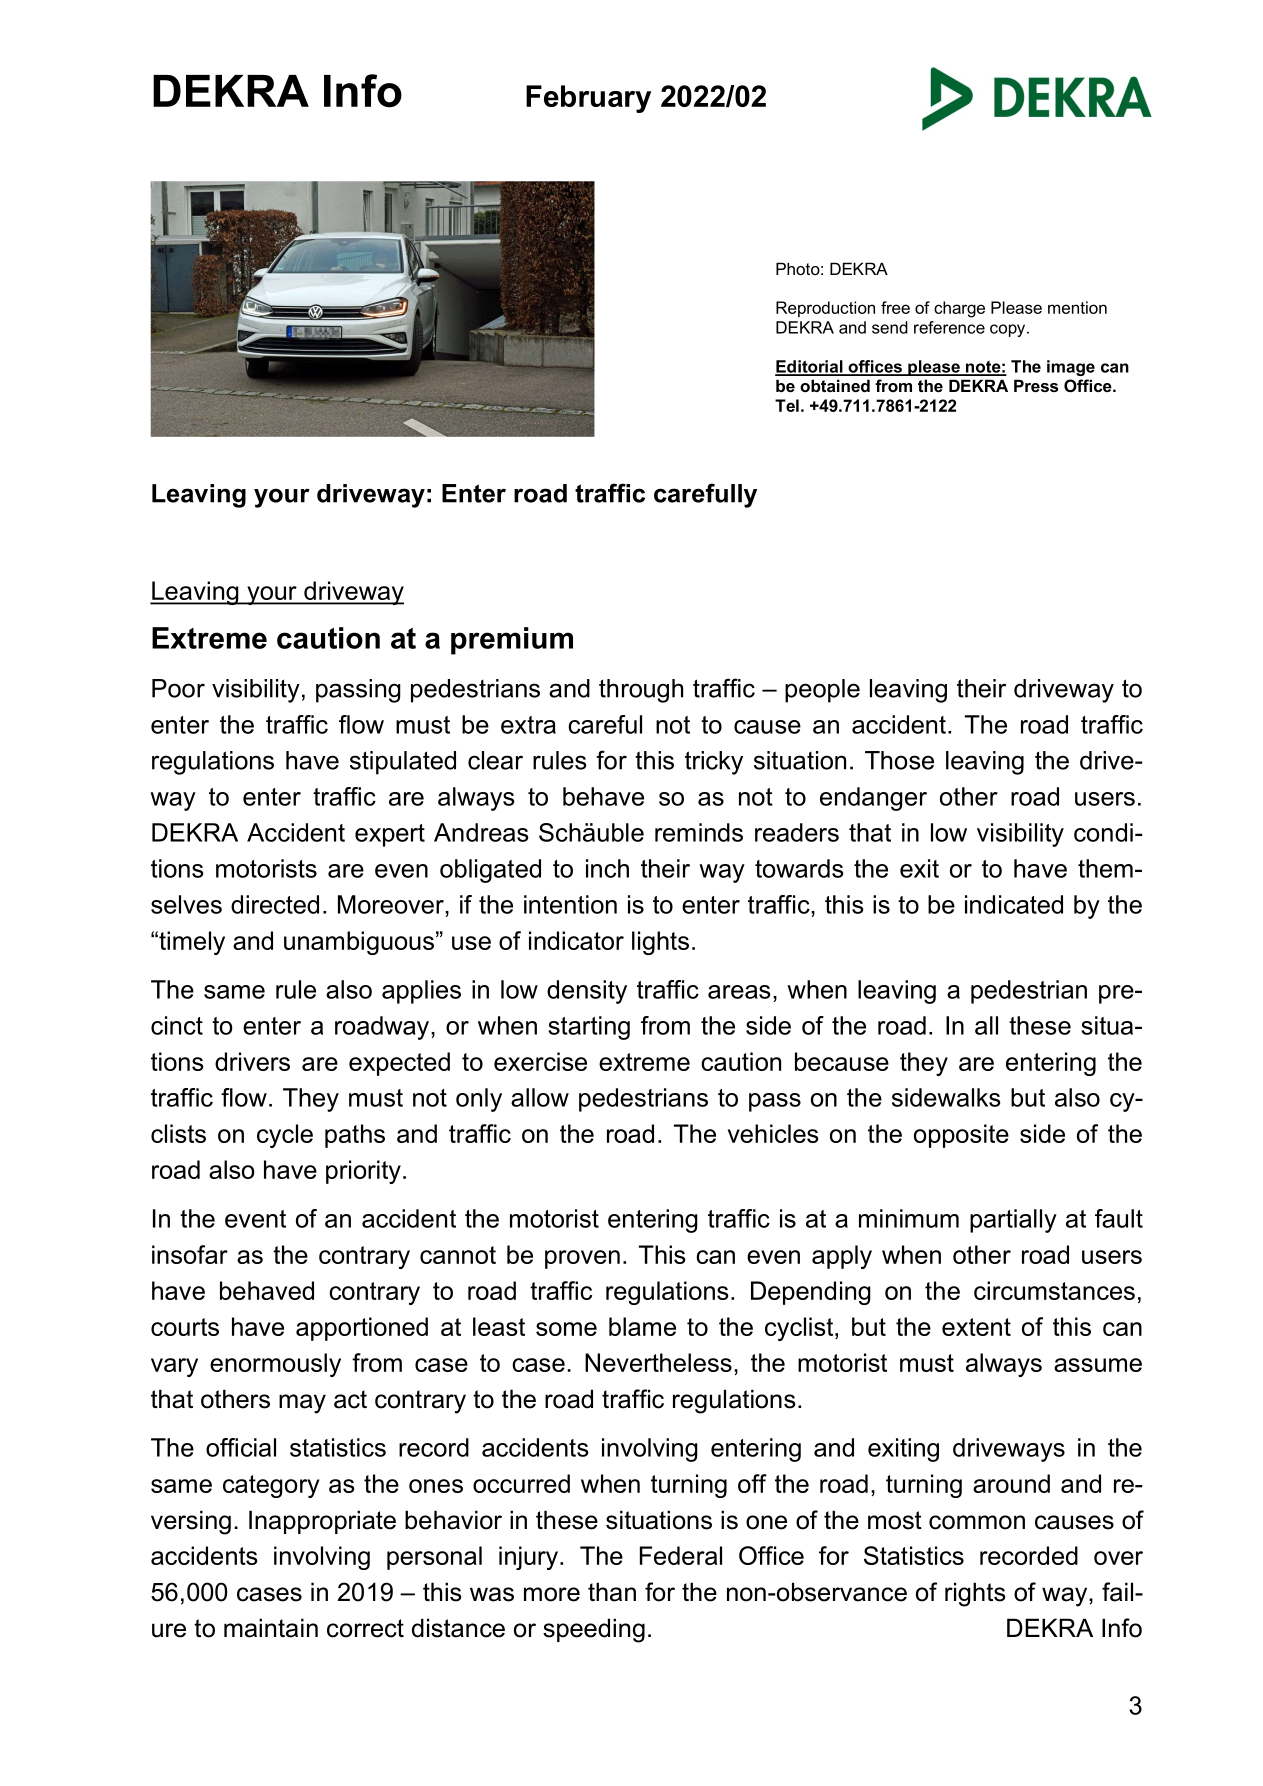 This screenshot has height=1786, width=1263. Describe the element at coordinates (899, 760) in the screenshot. I see `Those` at that location.
